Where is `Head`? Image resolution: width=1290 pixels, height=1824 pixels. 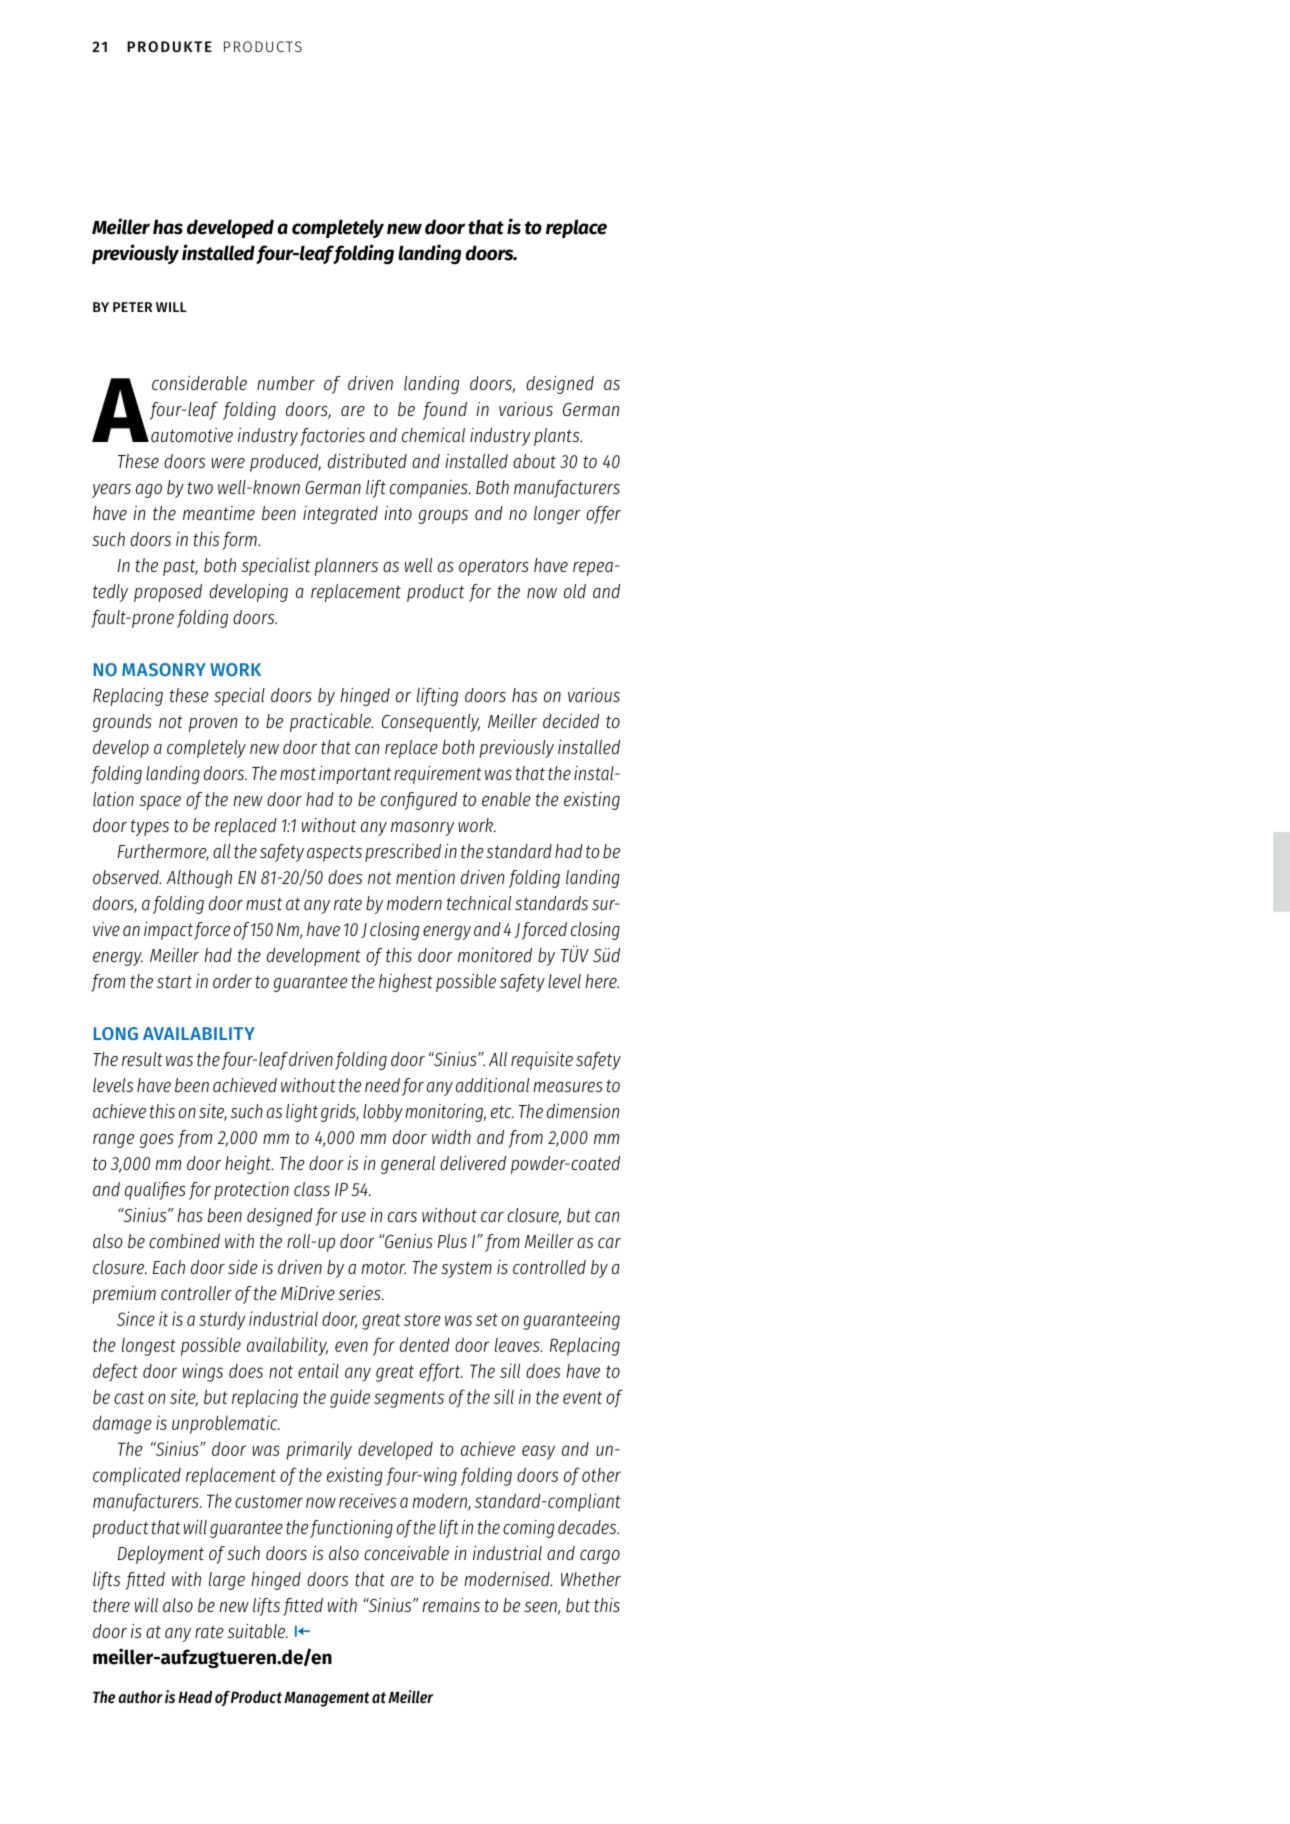 Head is located at coordinates (195, 1697).
